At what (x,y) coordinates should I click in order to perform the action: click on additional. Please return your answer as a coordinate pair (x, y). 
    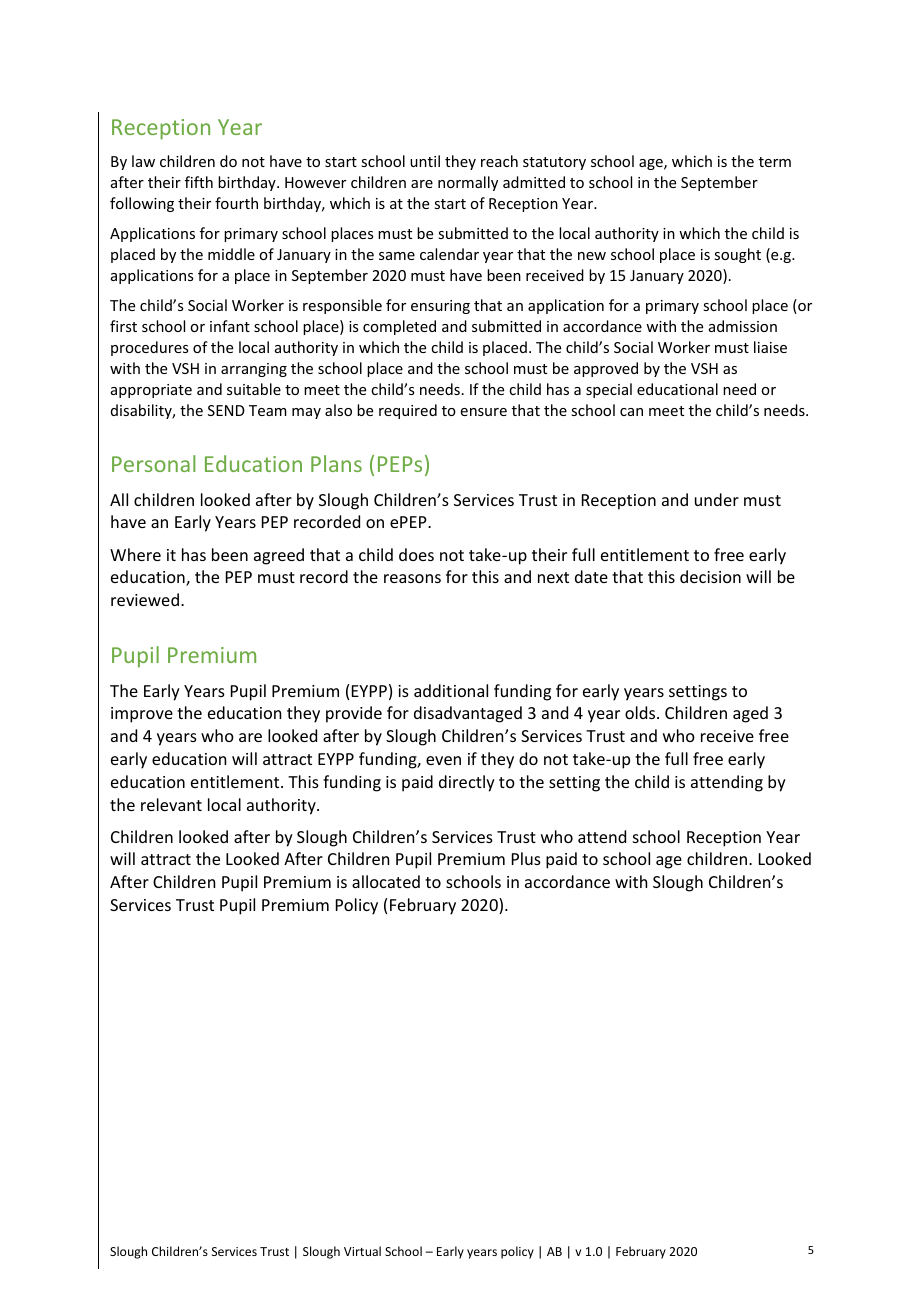
    Looking at the image, I should click on (451, 690).
